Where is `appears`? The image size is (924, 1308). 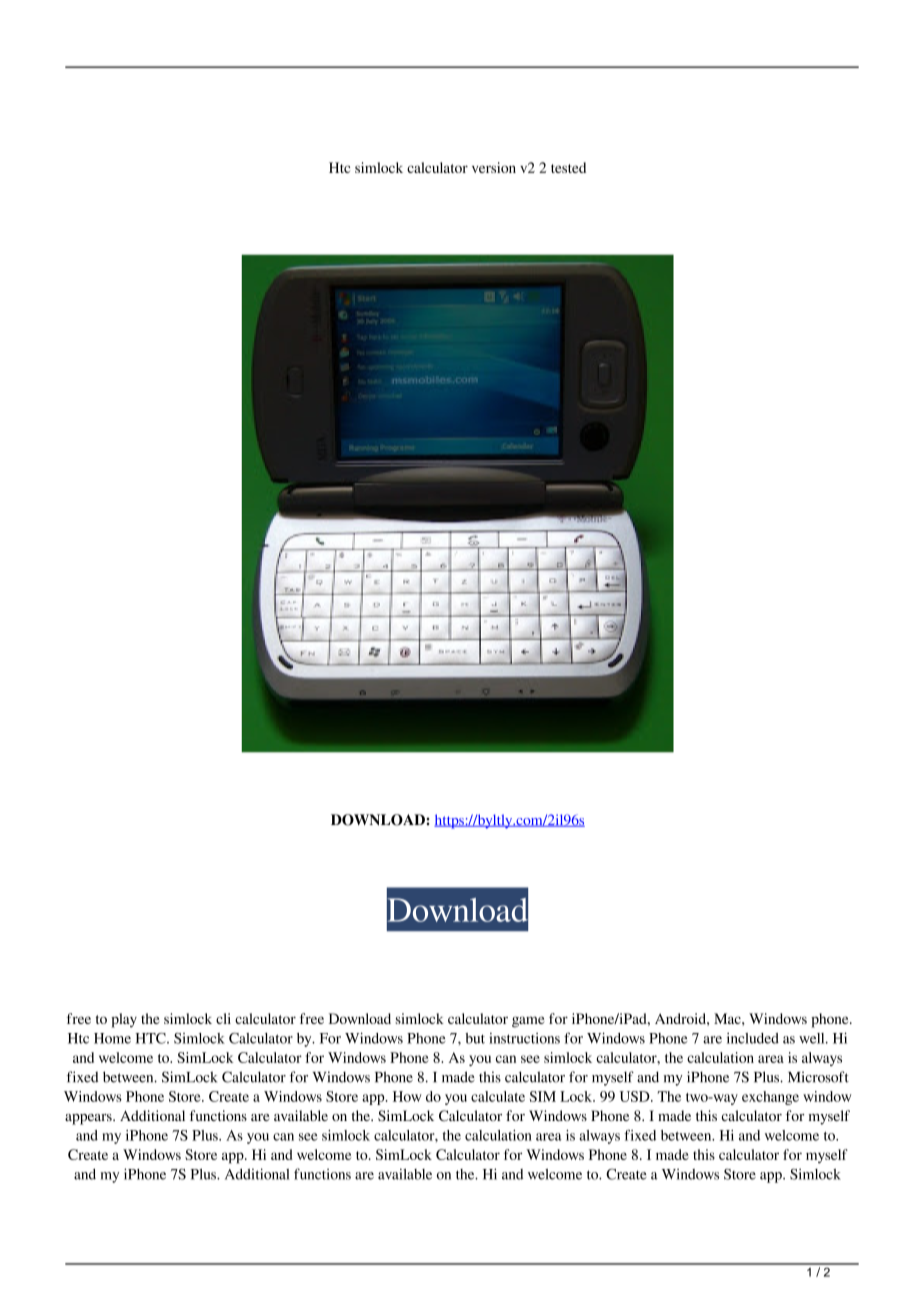 appears is located at coordinates (89, 1119).
